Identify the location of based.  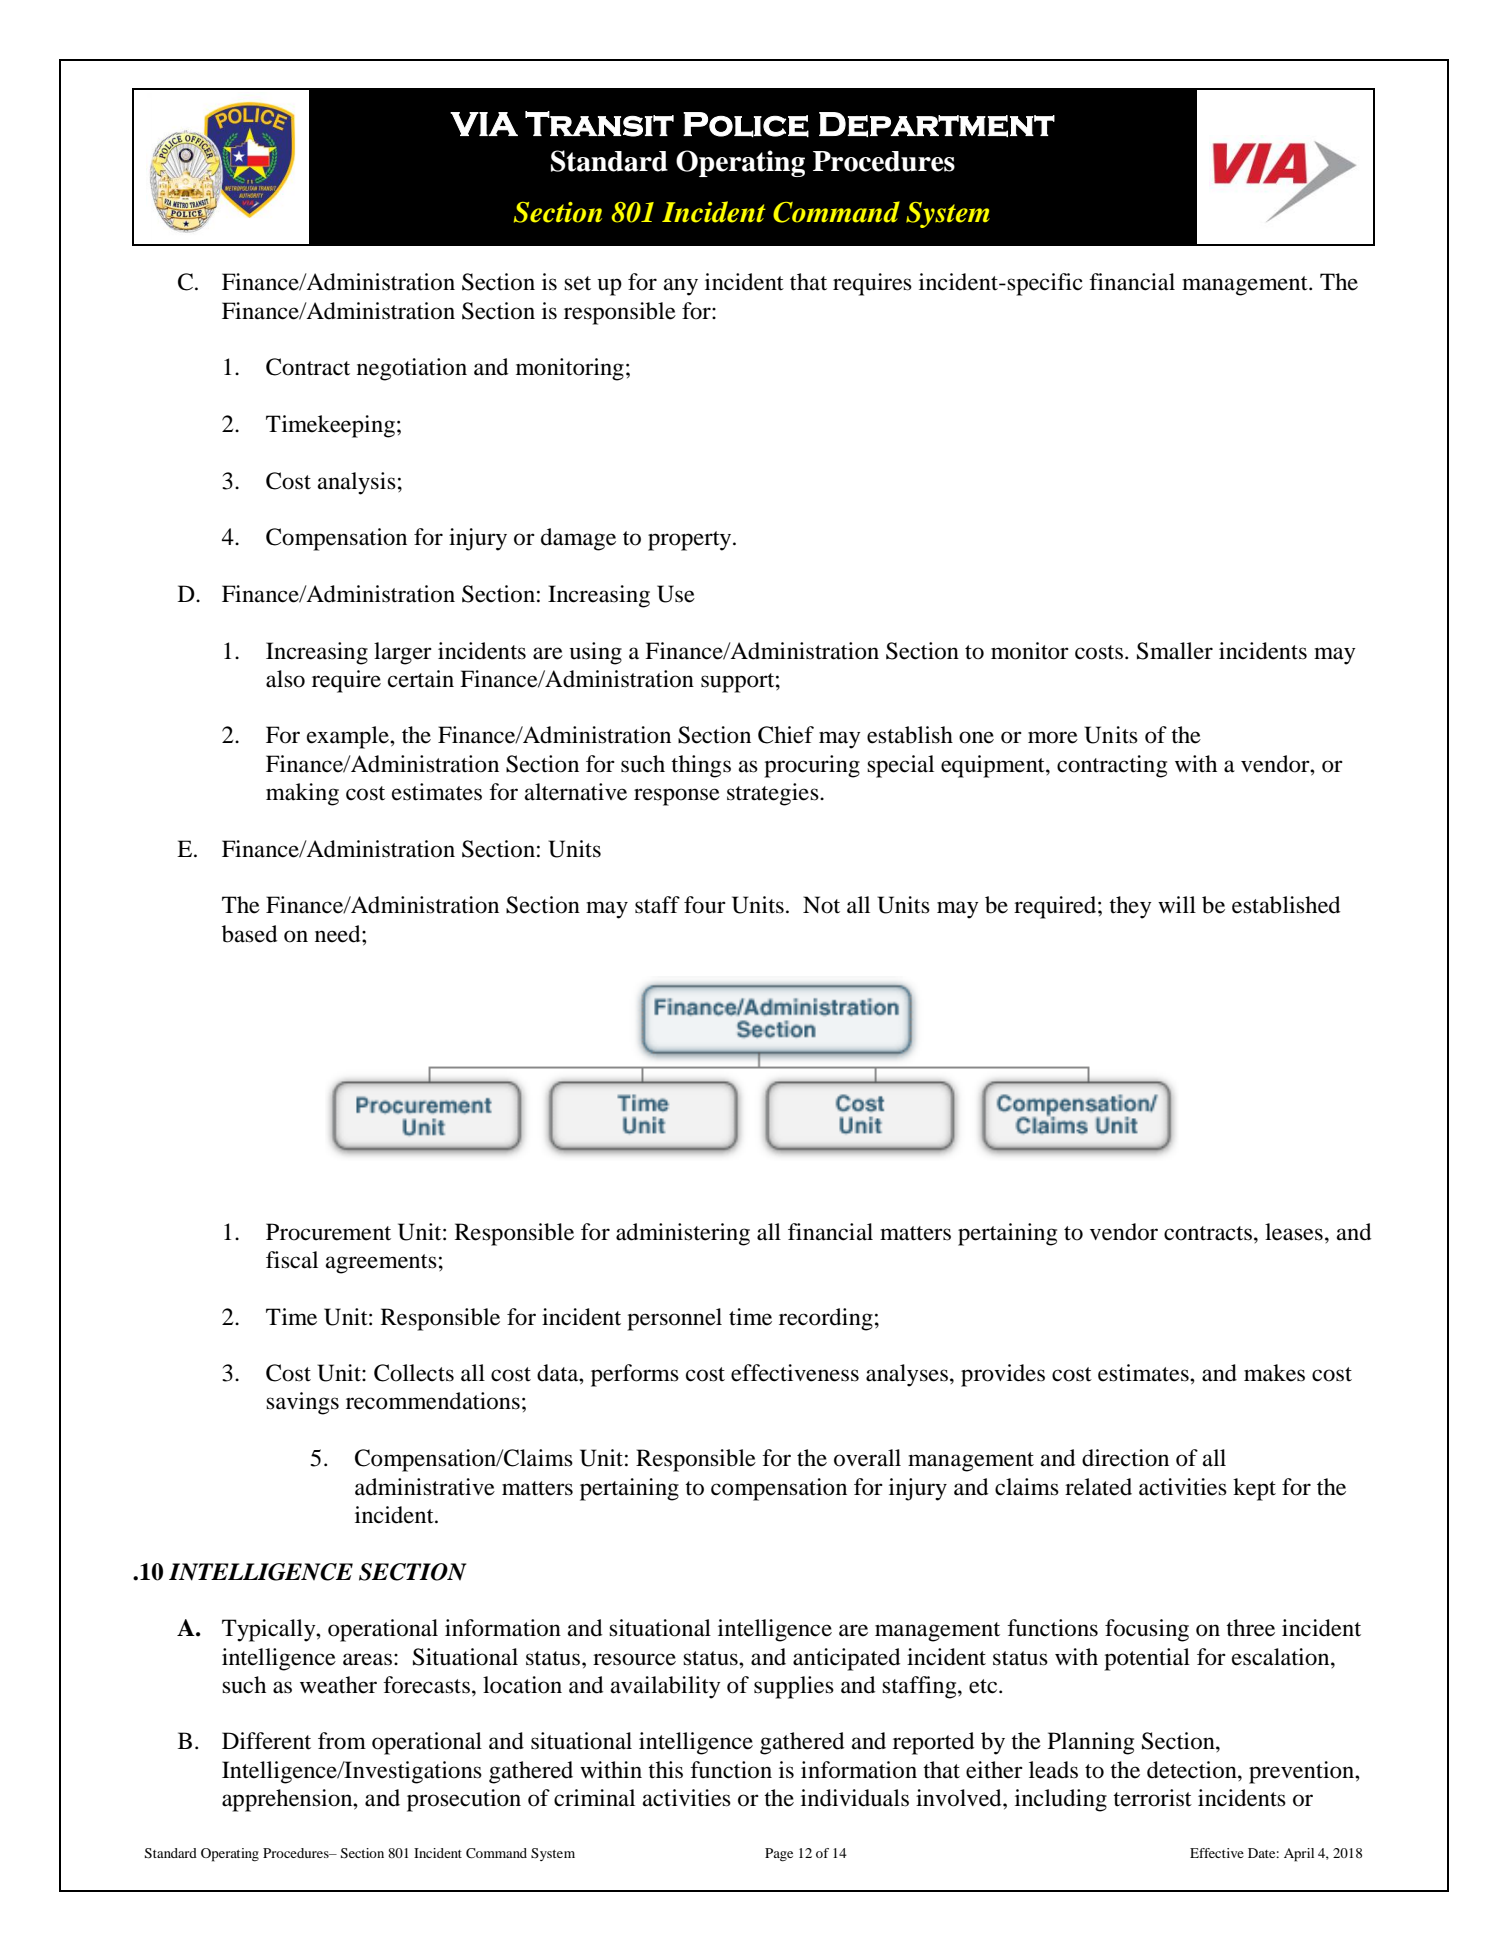
(249, 934).
